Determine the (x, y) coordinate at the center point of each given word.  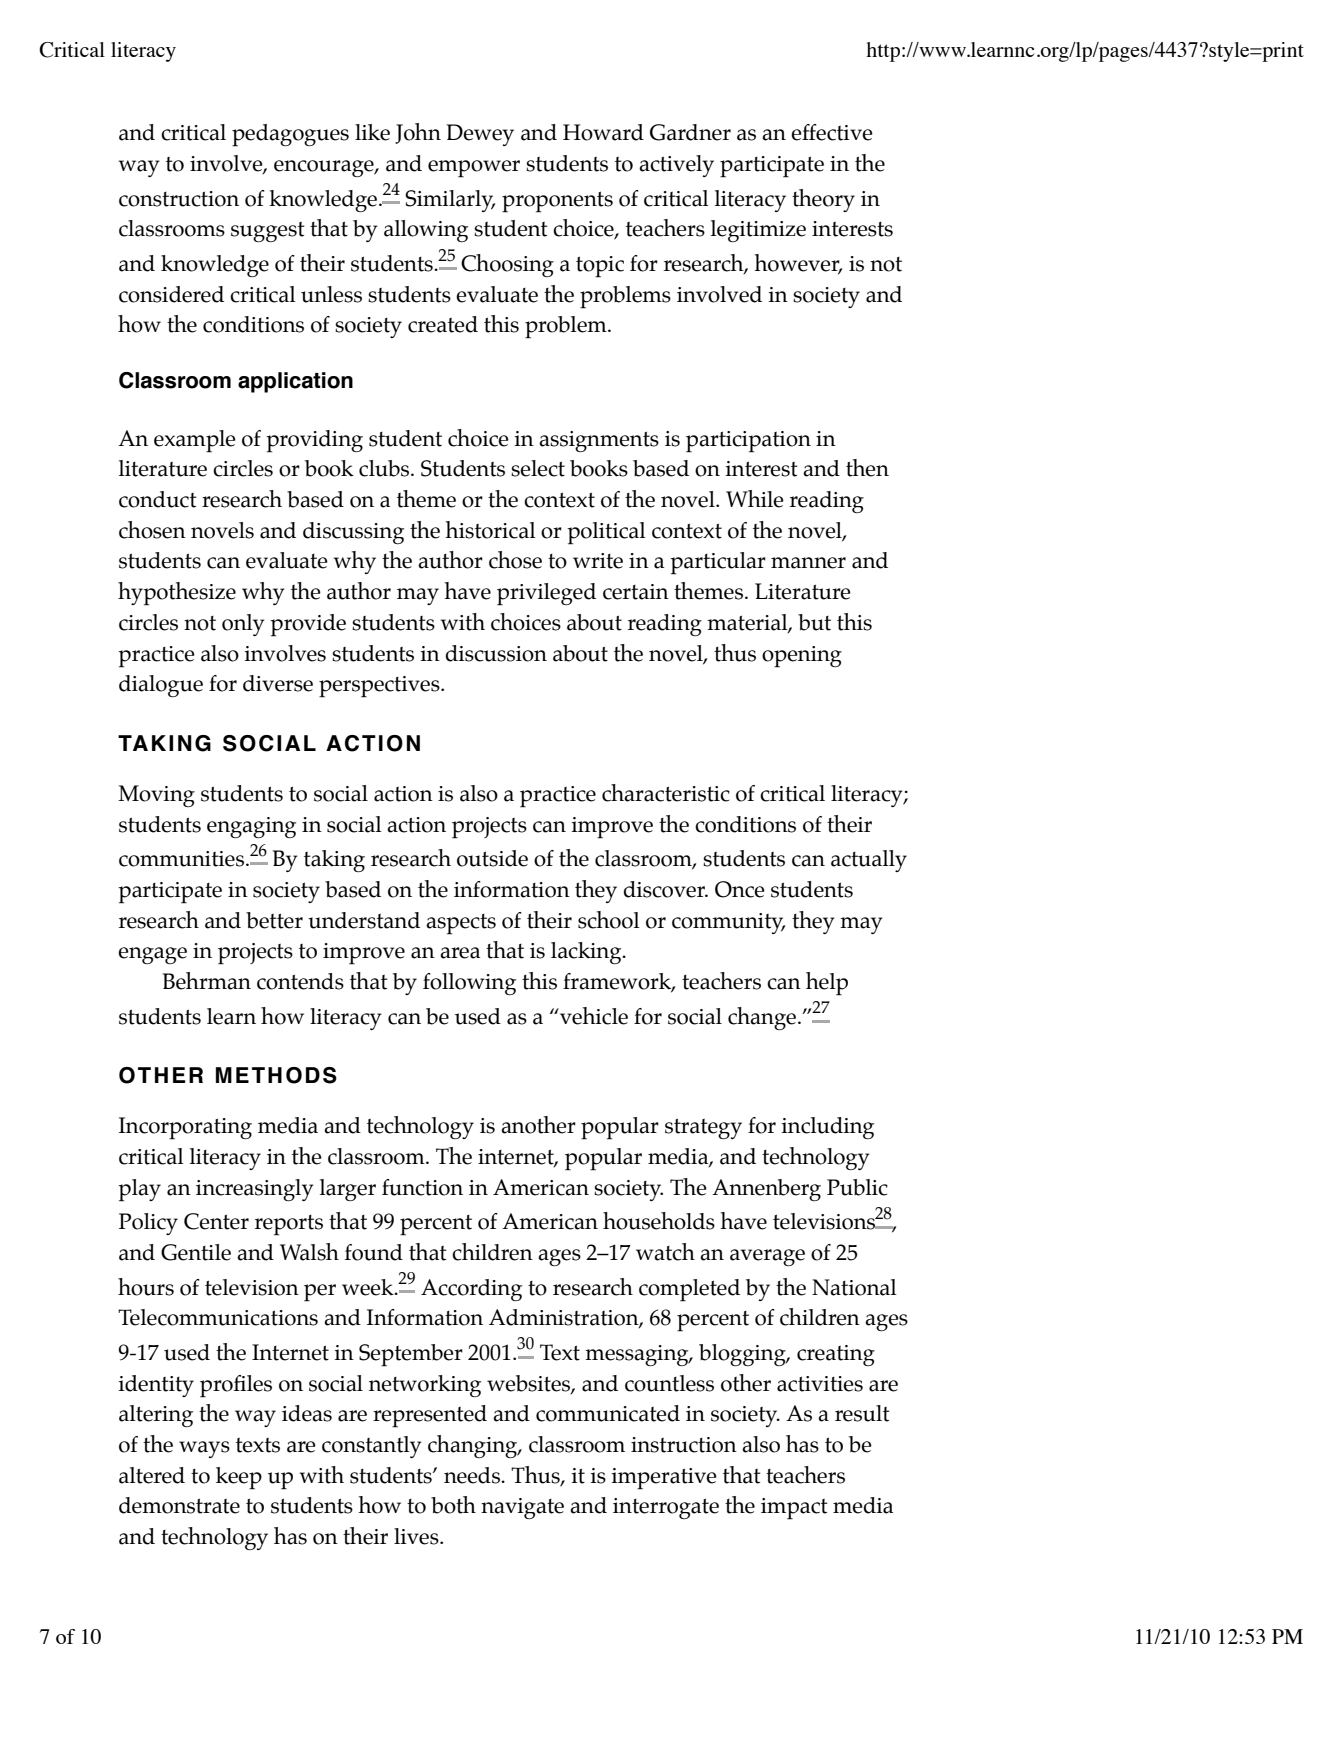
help (827, 984)
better (274, 920)
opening (802, 657)
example (195, 441)
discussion (496, 653)
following (469, 984)
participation (748, 442)
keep (239, 1478)
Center (216, 1221)
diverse (278, 683)
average (767, 1257)
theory (823, 200)
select (538, 468)
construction (179, 199)
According (471, 1290)
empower (474, 169)
